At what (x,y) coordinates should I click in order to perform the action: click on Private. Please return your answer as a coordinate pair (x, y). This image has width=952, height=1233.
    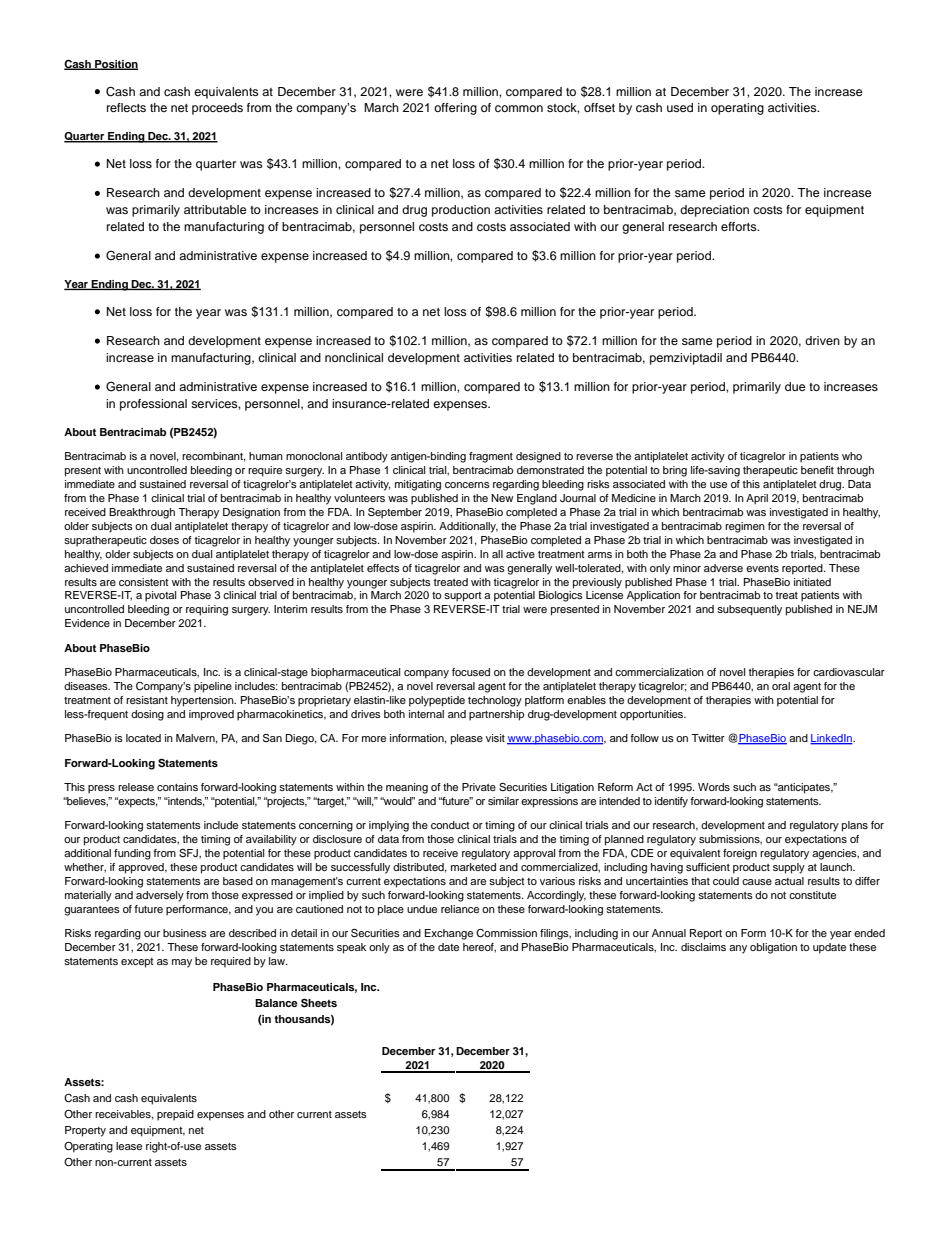
    Looking at the image, I should click on (479, 787).
